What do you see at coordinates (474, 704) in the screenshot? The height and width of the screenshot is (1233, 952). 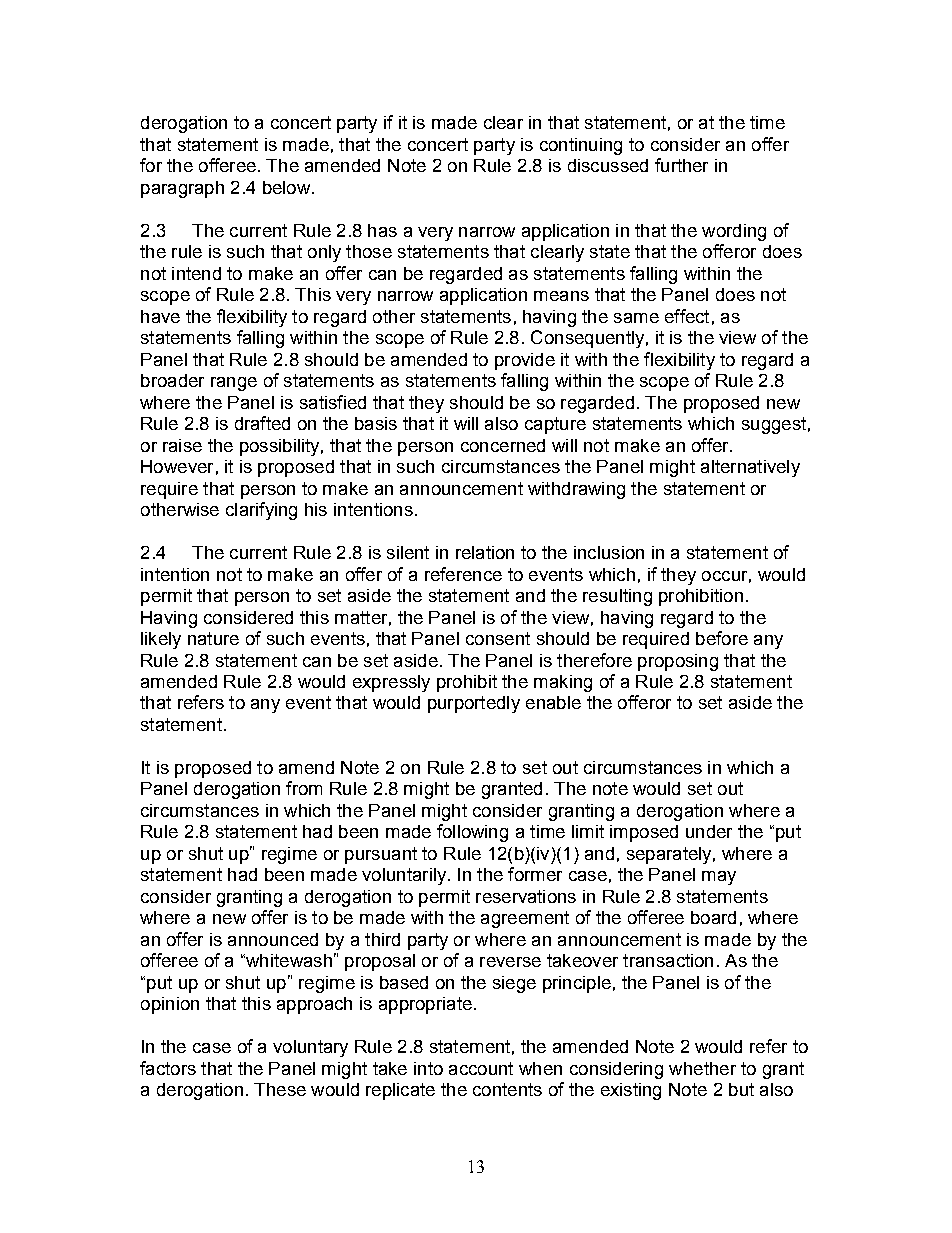 I see `purportedly` at bounding box center [474, 704].
